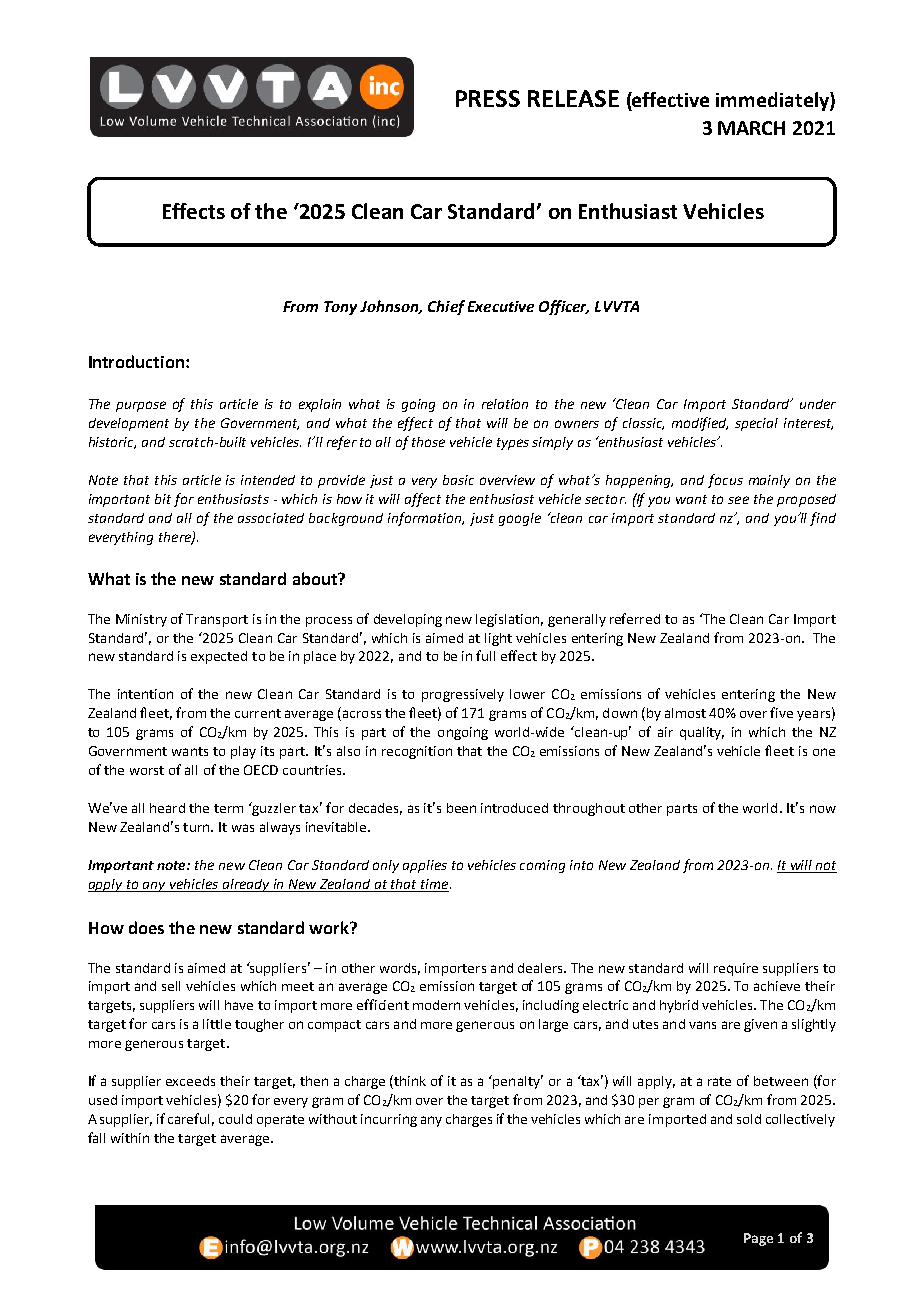 The height and width of the screenshot is (1308, 924). I want to click on full, so click(485, 655).
